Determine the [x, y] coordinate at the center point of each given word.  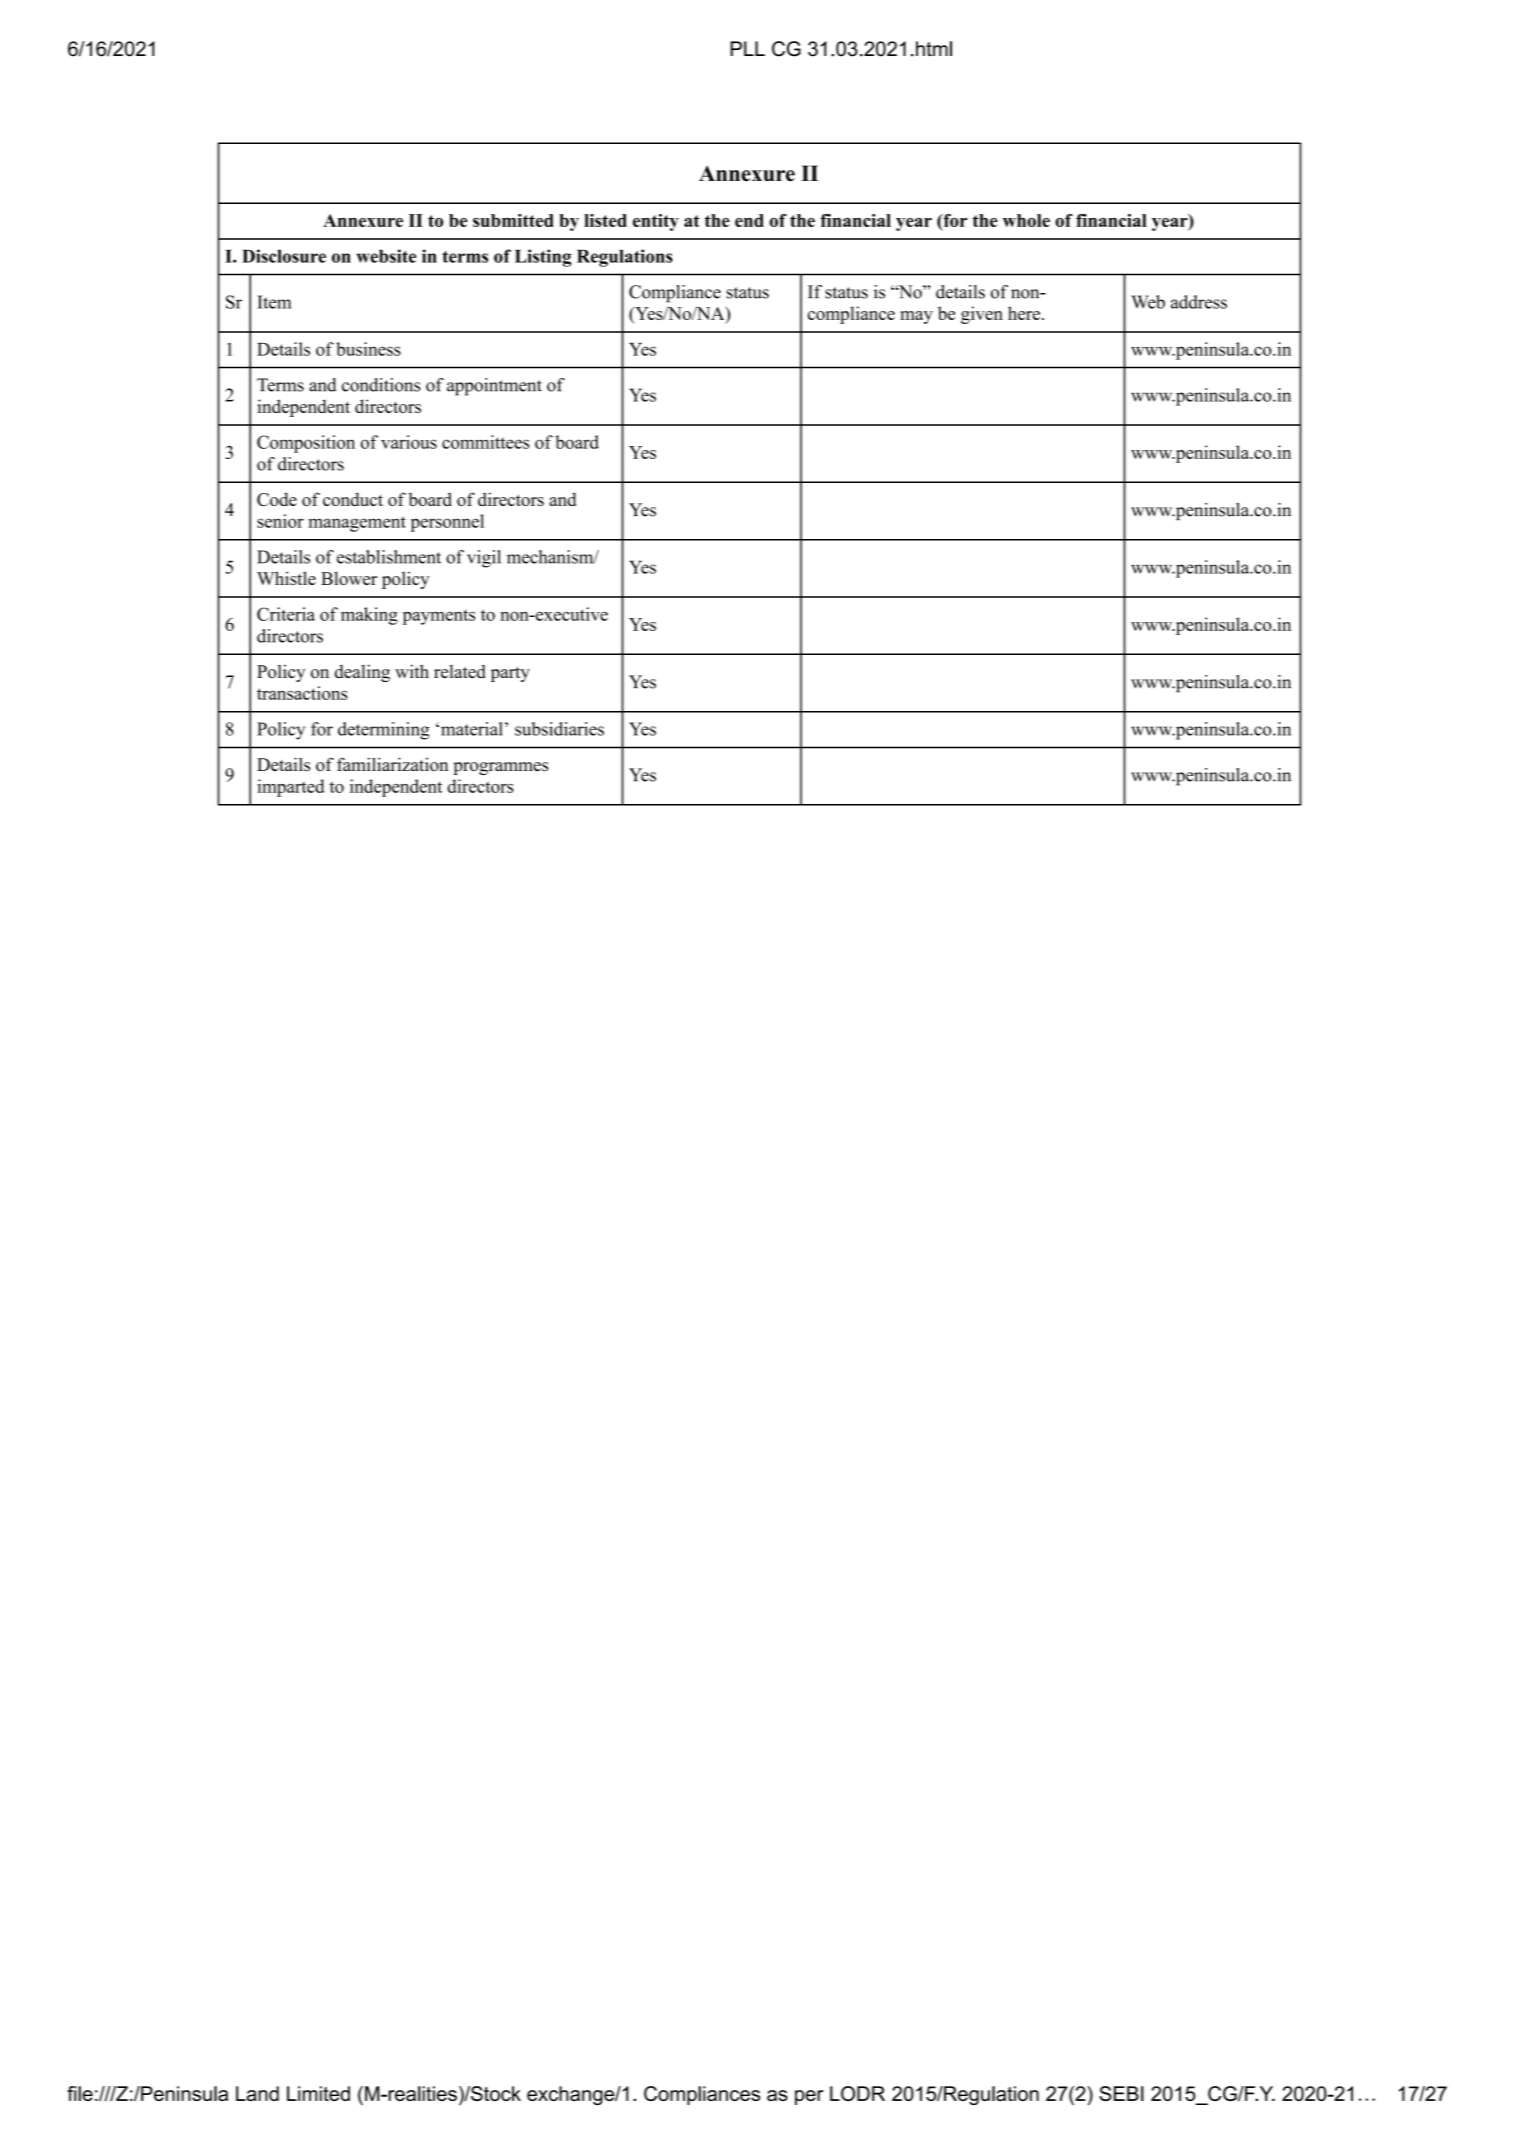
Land [257, 2093]
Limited [318, 2093]
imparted [291, 788]
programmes [500, 768]
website [386, 256]
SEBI [1121, 2093]
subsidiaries [559, 729]
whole [1026, 220]
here [1025, 313]
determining [384, 731]
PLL [747, 48]
